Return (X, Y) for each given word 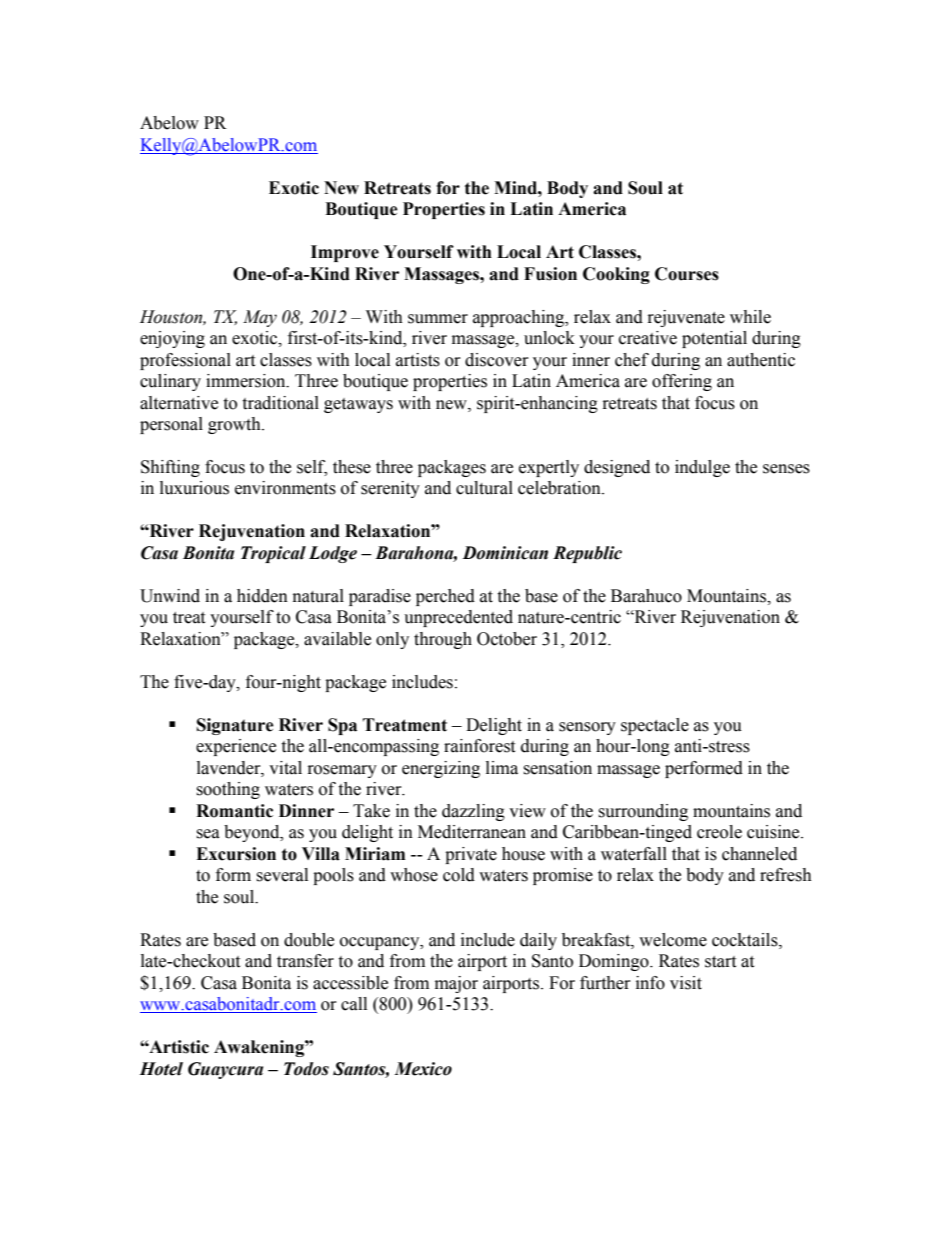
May (260, 318)
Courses (687, 274)
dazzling (473, 812)
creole (719, 832)
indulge (702, 468)
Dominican (505, 553)
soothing (228, 790)
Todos (306, 1069)
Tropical (273, 554)
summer (438, 319)
